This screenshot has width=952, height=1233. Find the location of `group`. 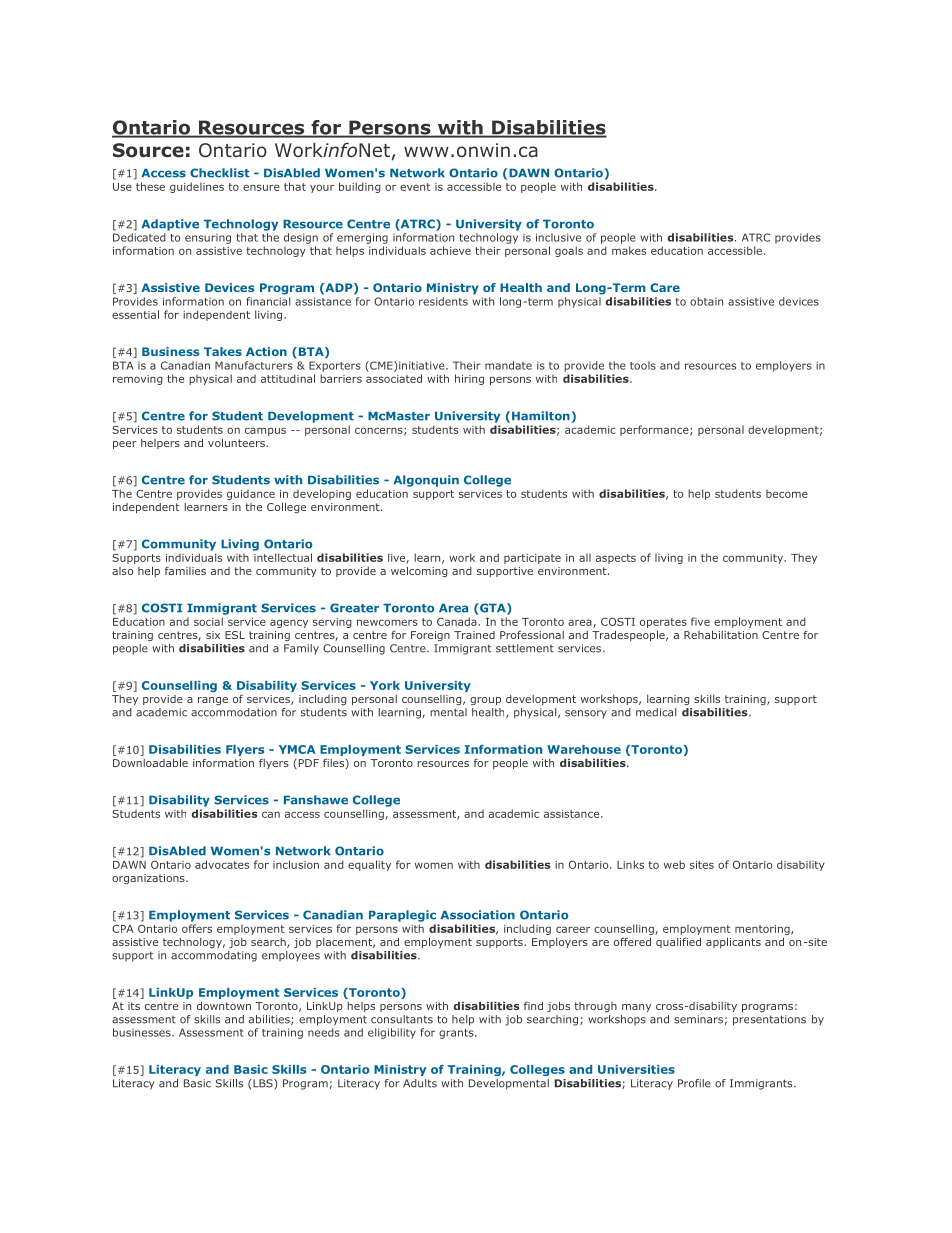

group is located at coordinates (485, 701).
